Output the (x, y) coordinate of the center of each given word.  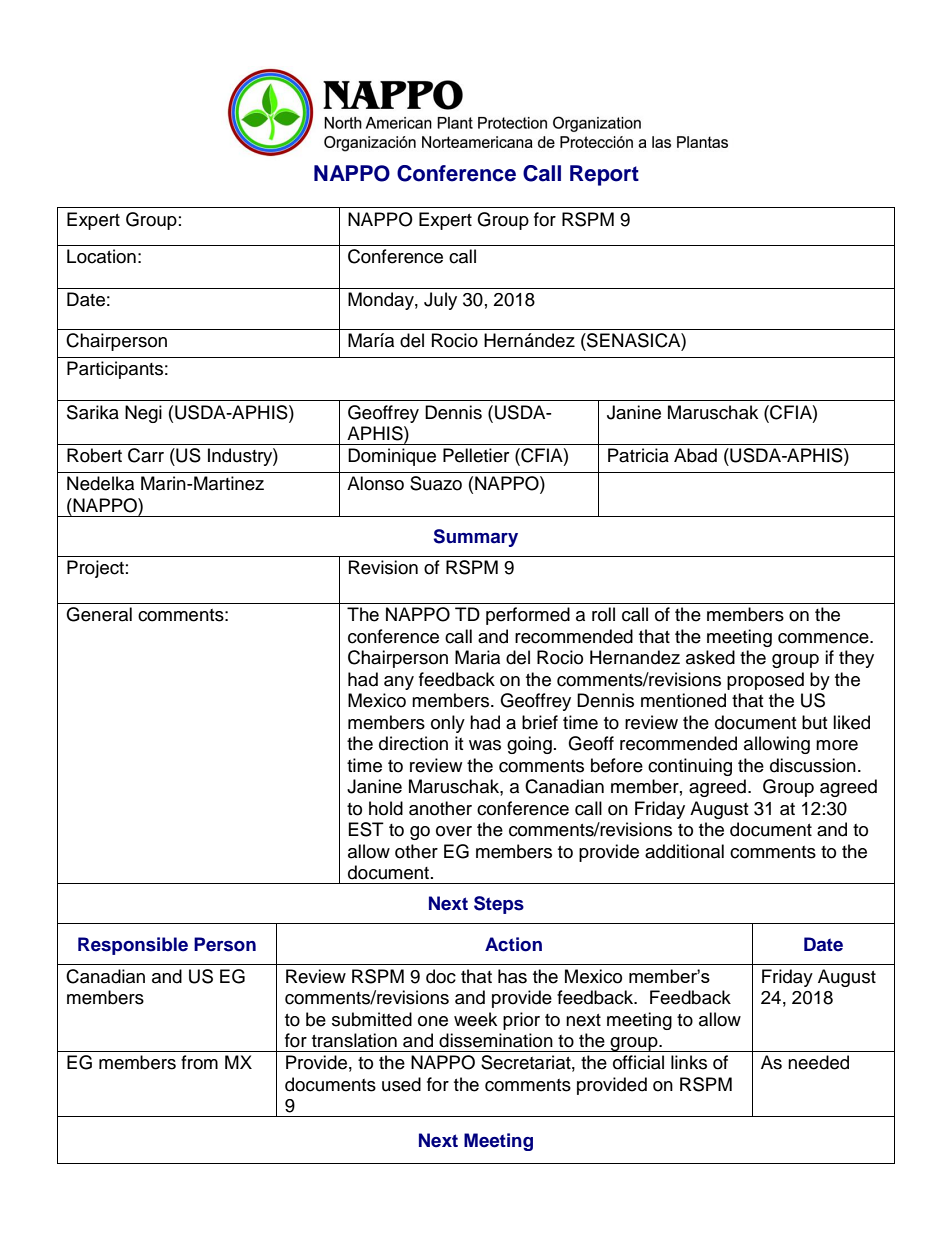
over (454, 831)
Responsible (133, 946)
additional (684, 851)
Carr (146, 455)
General (99, 614)
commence (824, 638)
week (475, 1019)
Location (101, 256)
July (440, 301)
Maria (477, 657)
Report (604, 175)
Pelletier (476, 455)
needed (818, 1062)
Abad (695, 455)
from (199, 1062)
